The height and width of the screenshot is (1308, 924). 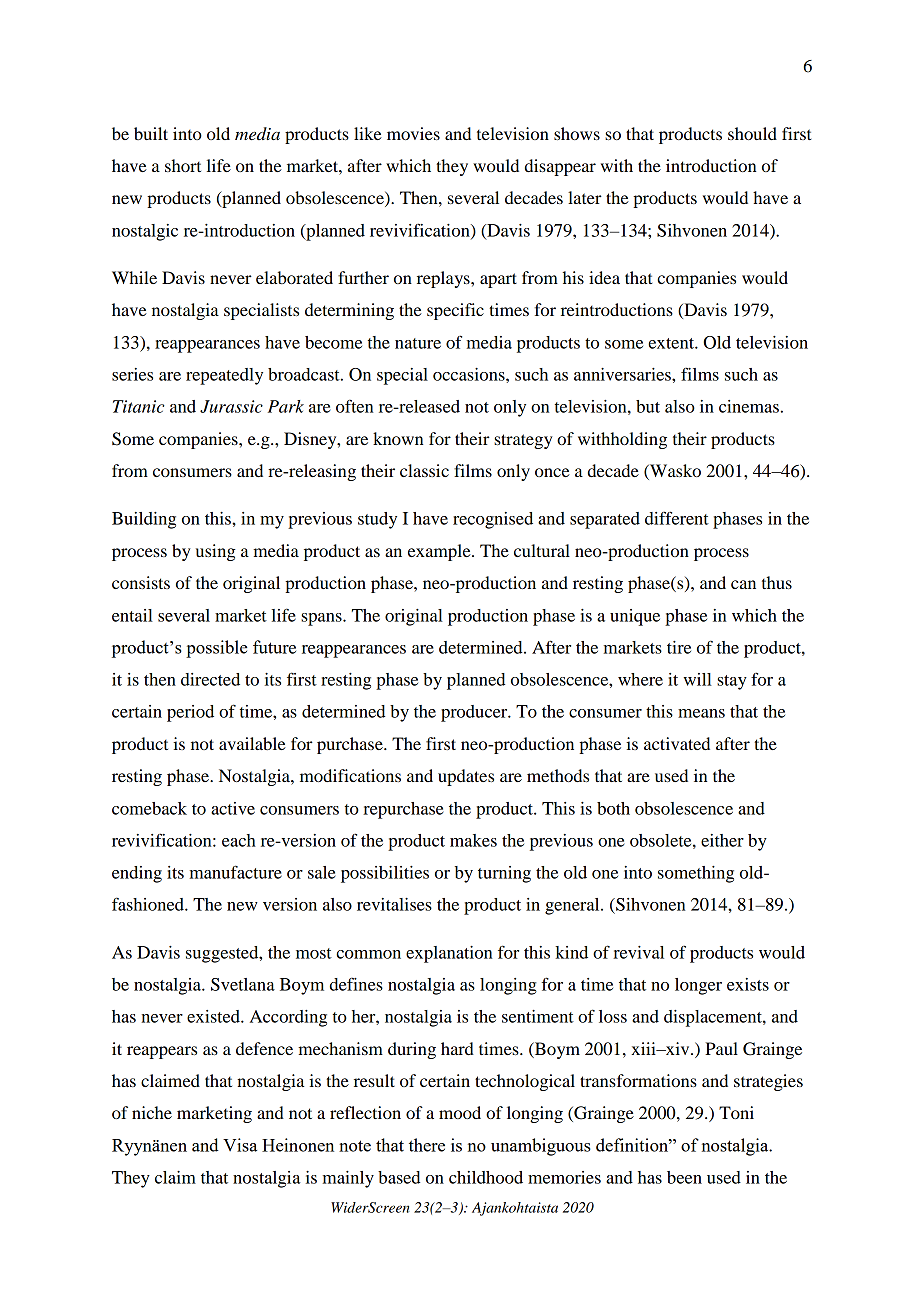 I want to click on short, so click(x=183, y=165).
